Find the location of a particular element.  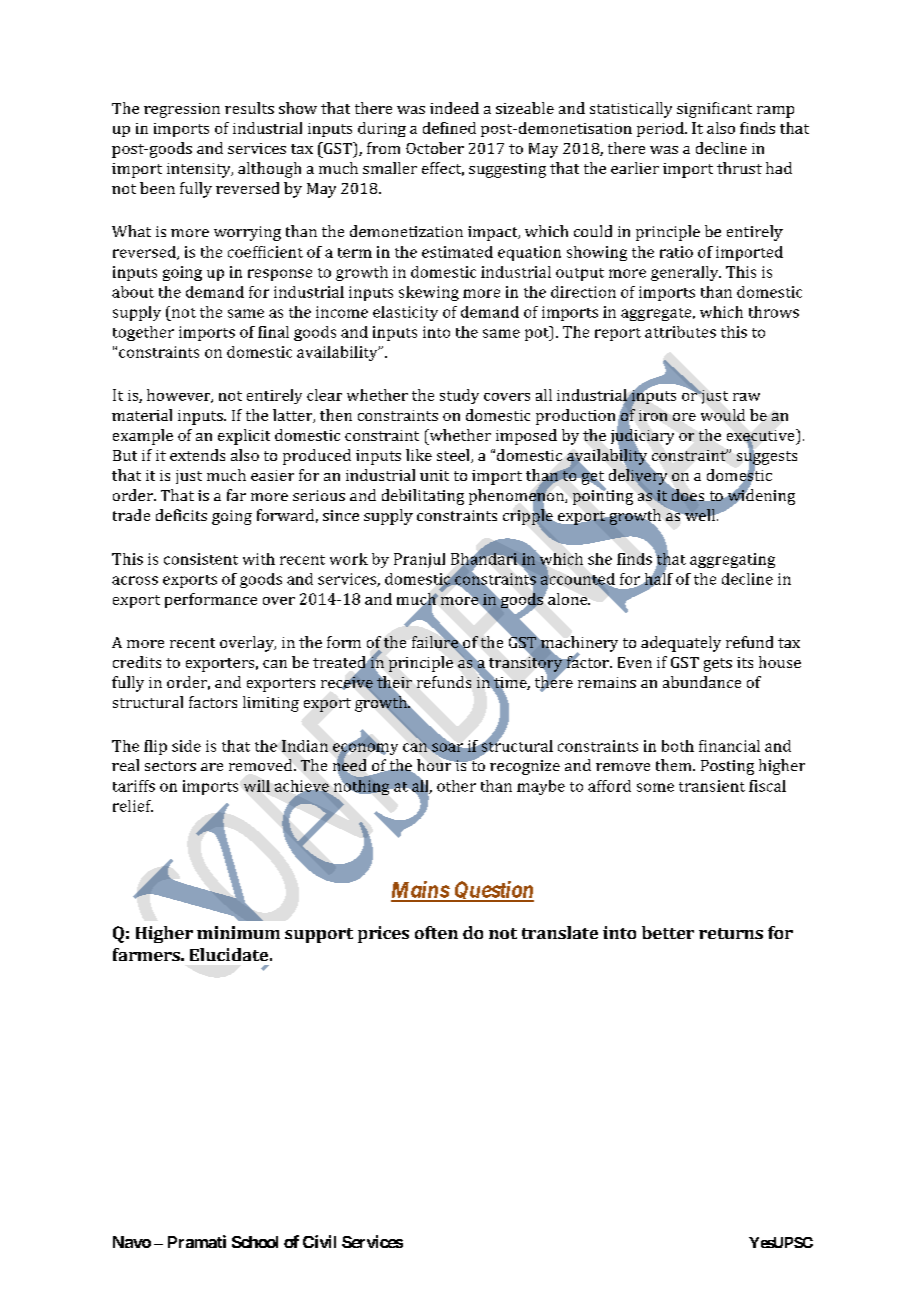

relief is located at coordinates (133, 806).
